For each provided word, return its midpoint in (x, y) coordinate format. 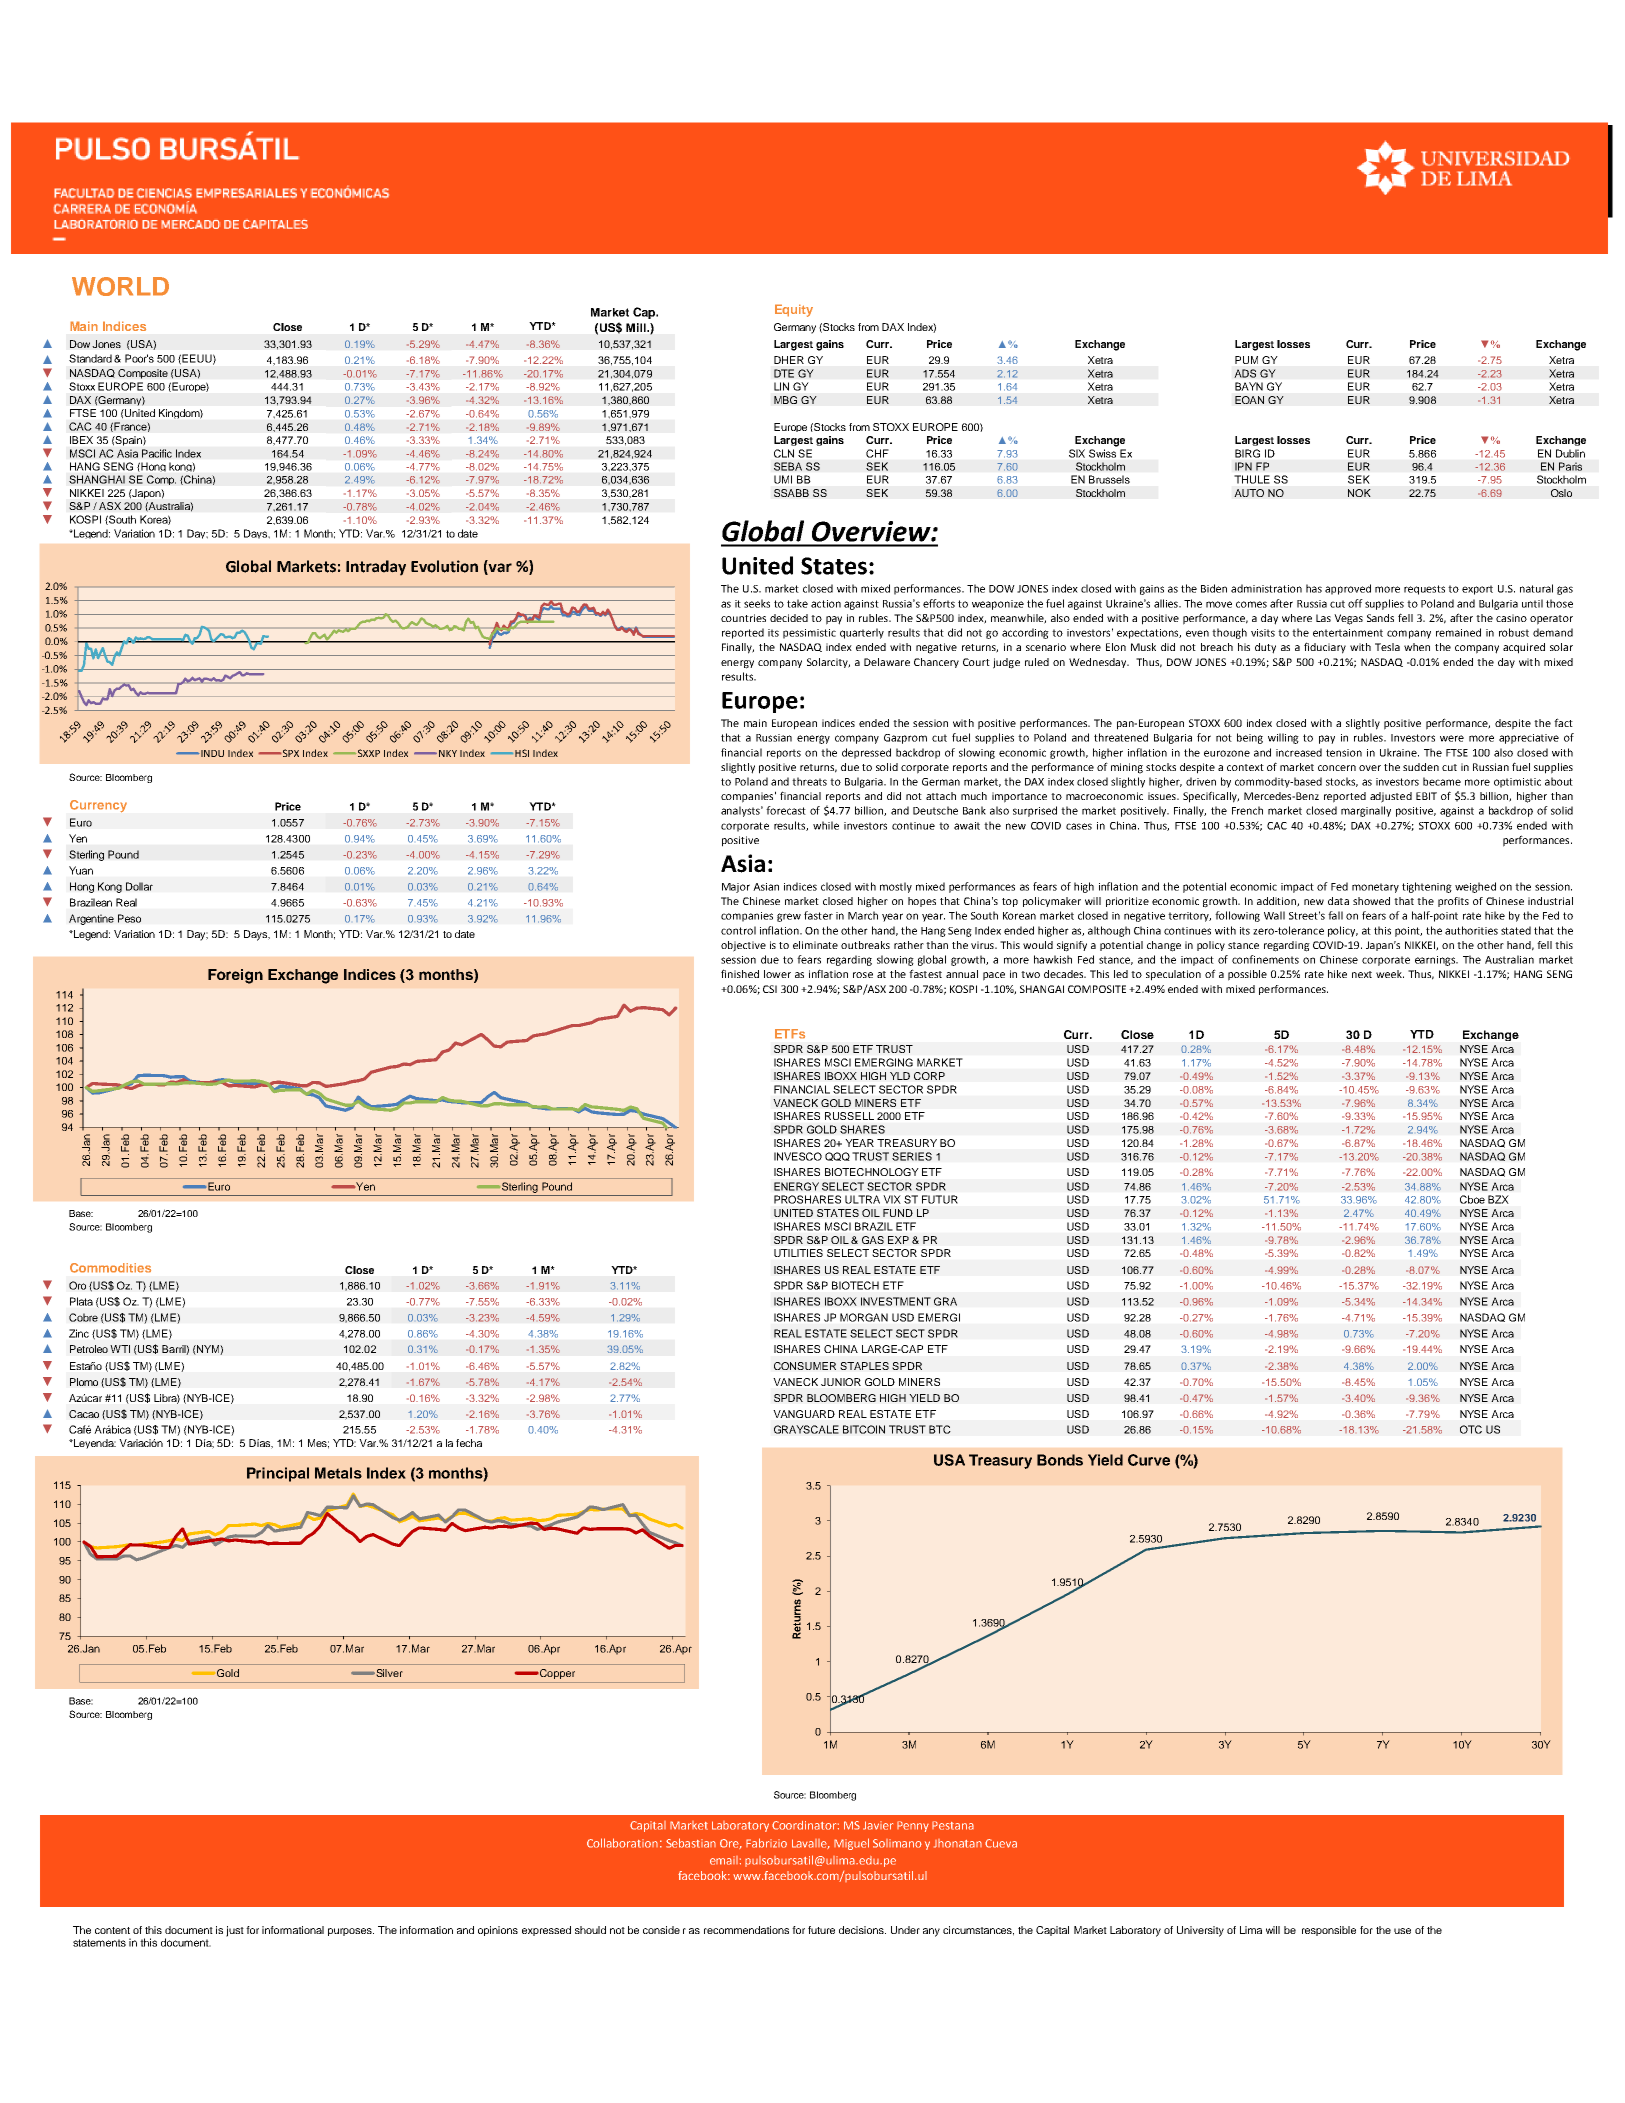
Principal (278, 1474)
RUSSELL (849, 1116)
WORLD (120, 286)
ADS (1245, 373)
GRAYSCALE (806, 1429)
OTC (1471, 1429)
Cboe (1472, 1199)
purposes (351, 1932)
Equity (794, 310)
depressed (866, 753)
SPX (290, 753)
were (1452, 738)
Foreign (235, 976)
